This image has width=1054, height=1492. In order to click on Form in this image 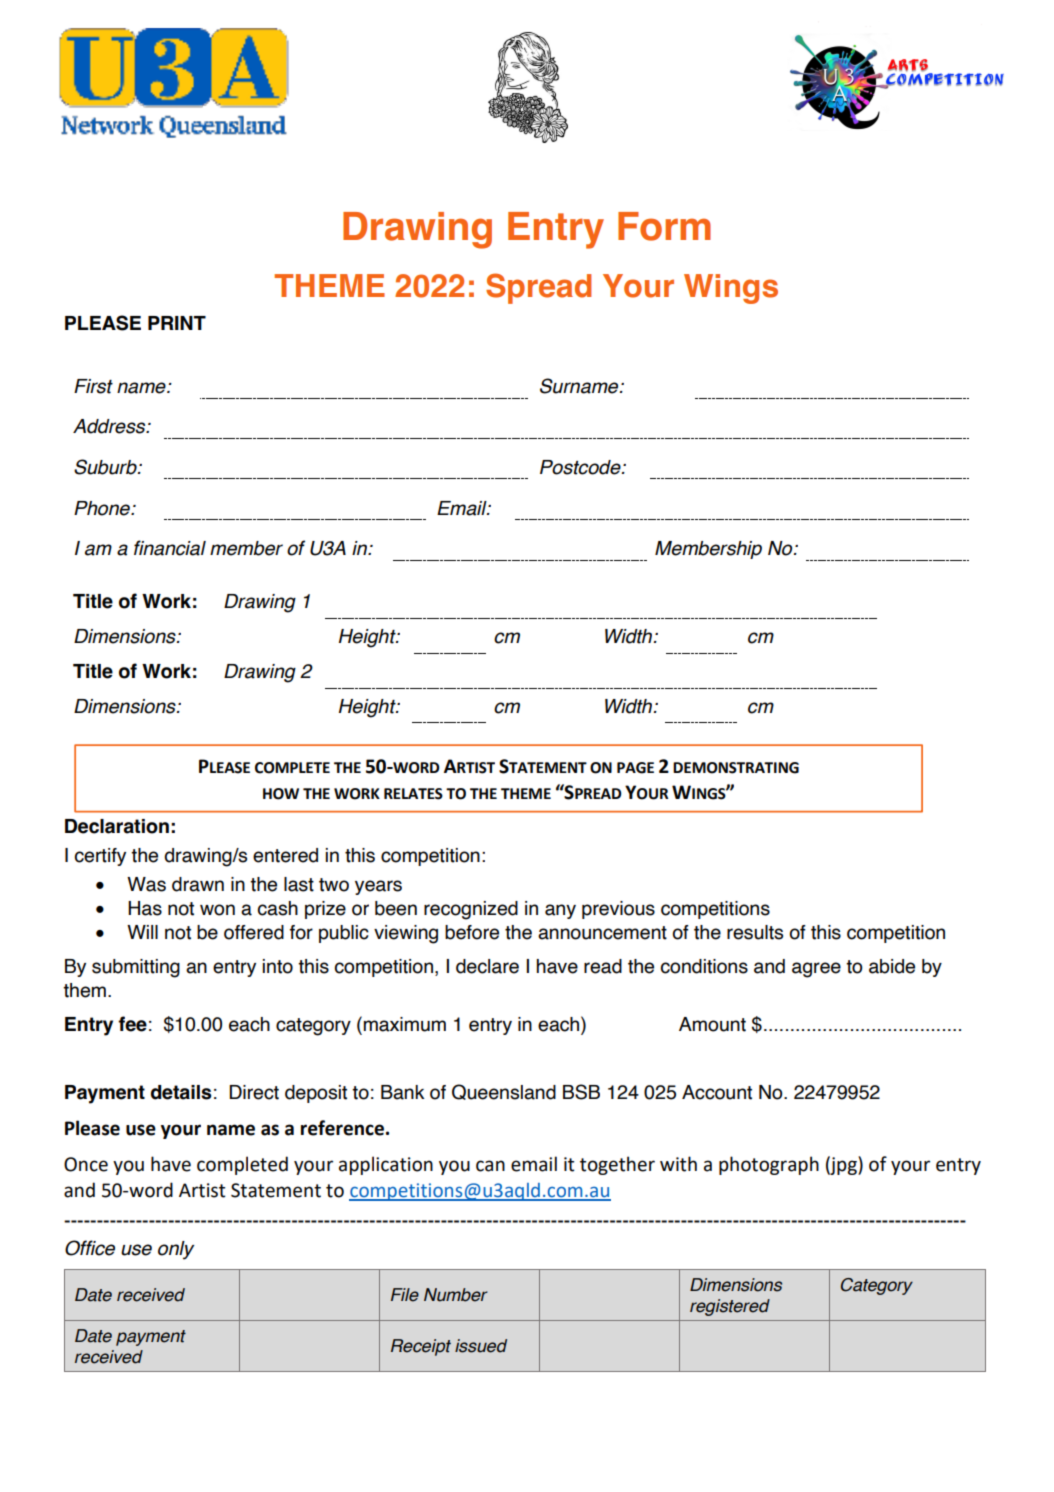, I will do `click(664, 226)`.
